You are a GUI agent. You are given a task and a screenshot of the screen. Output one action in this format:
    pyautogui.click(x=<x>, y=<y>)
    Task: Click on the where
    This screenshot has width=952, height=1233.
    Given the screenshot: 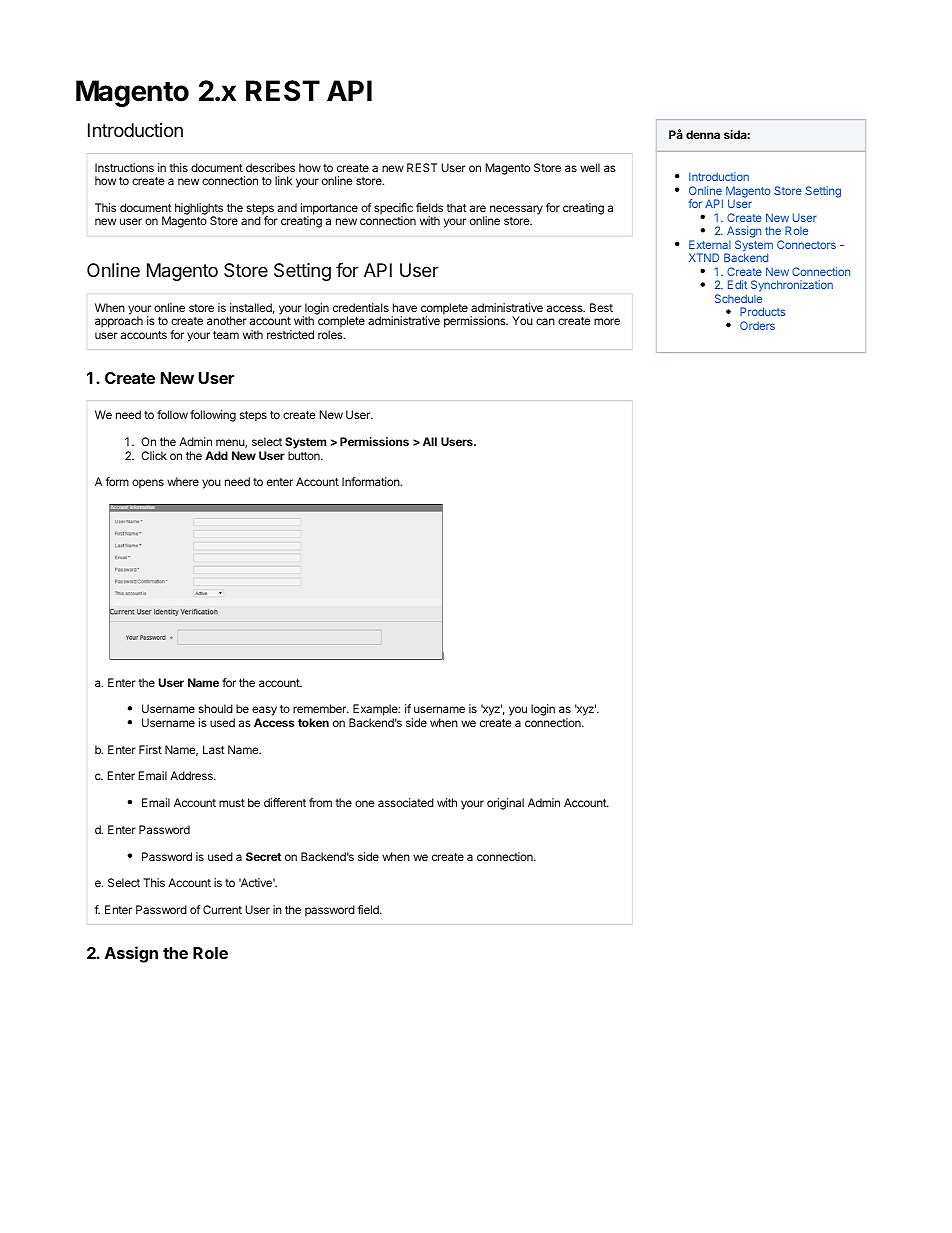 What is the action you would take?
    pyautogui.click(x=183, y=481)
